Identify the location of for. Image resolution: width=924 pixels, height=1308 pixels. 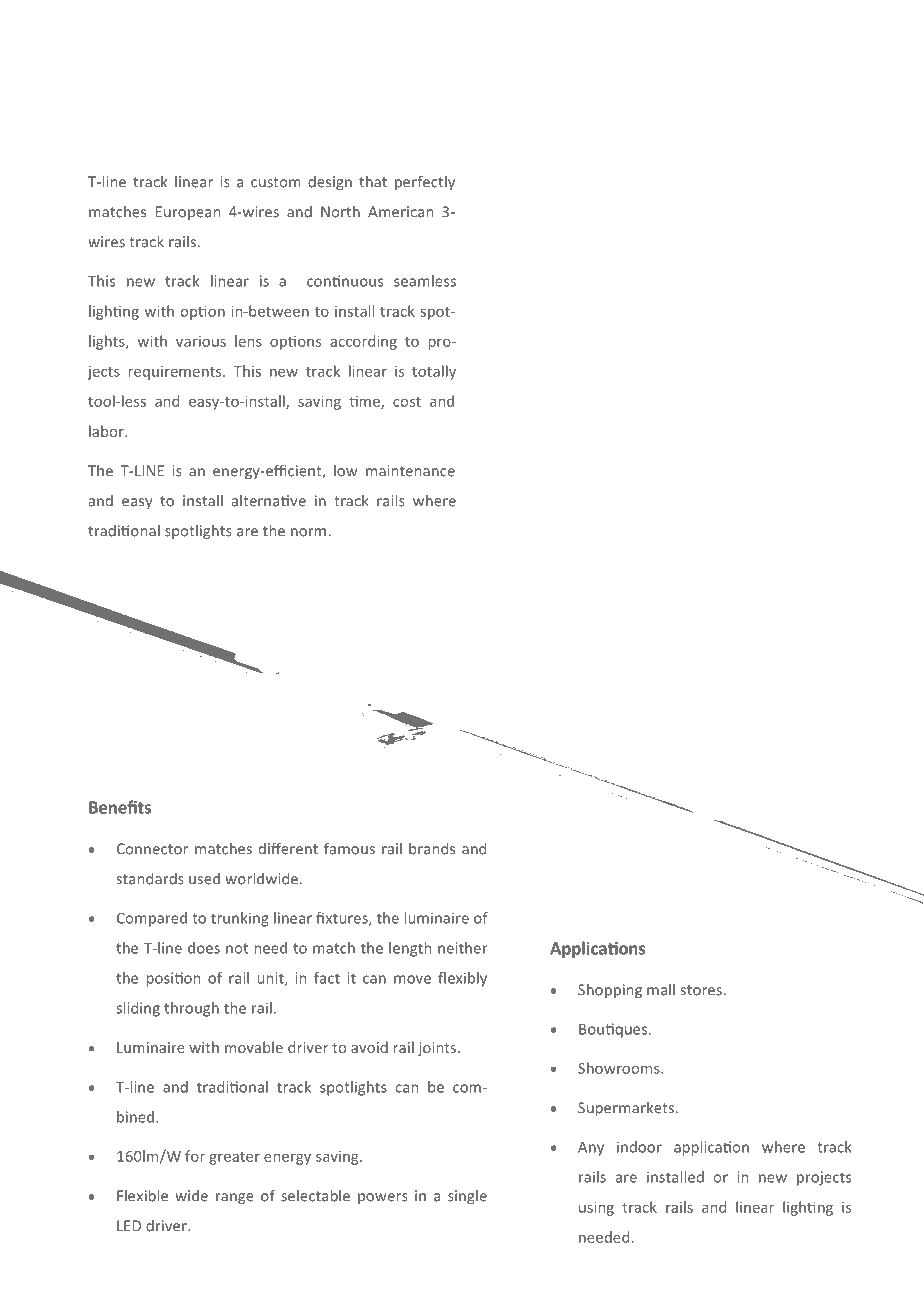
(195, 1156).
